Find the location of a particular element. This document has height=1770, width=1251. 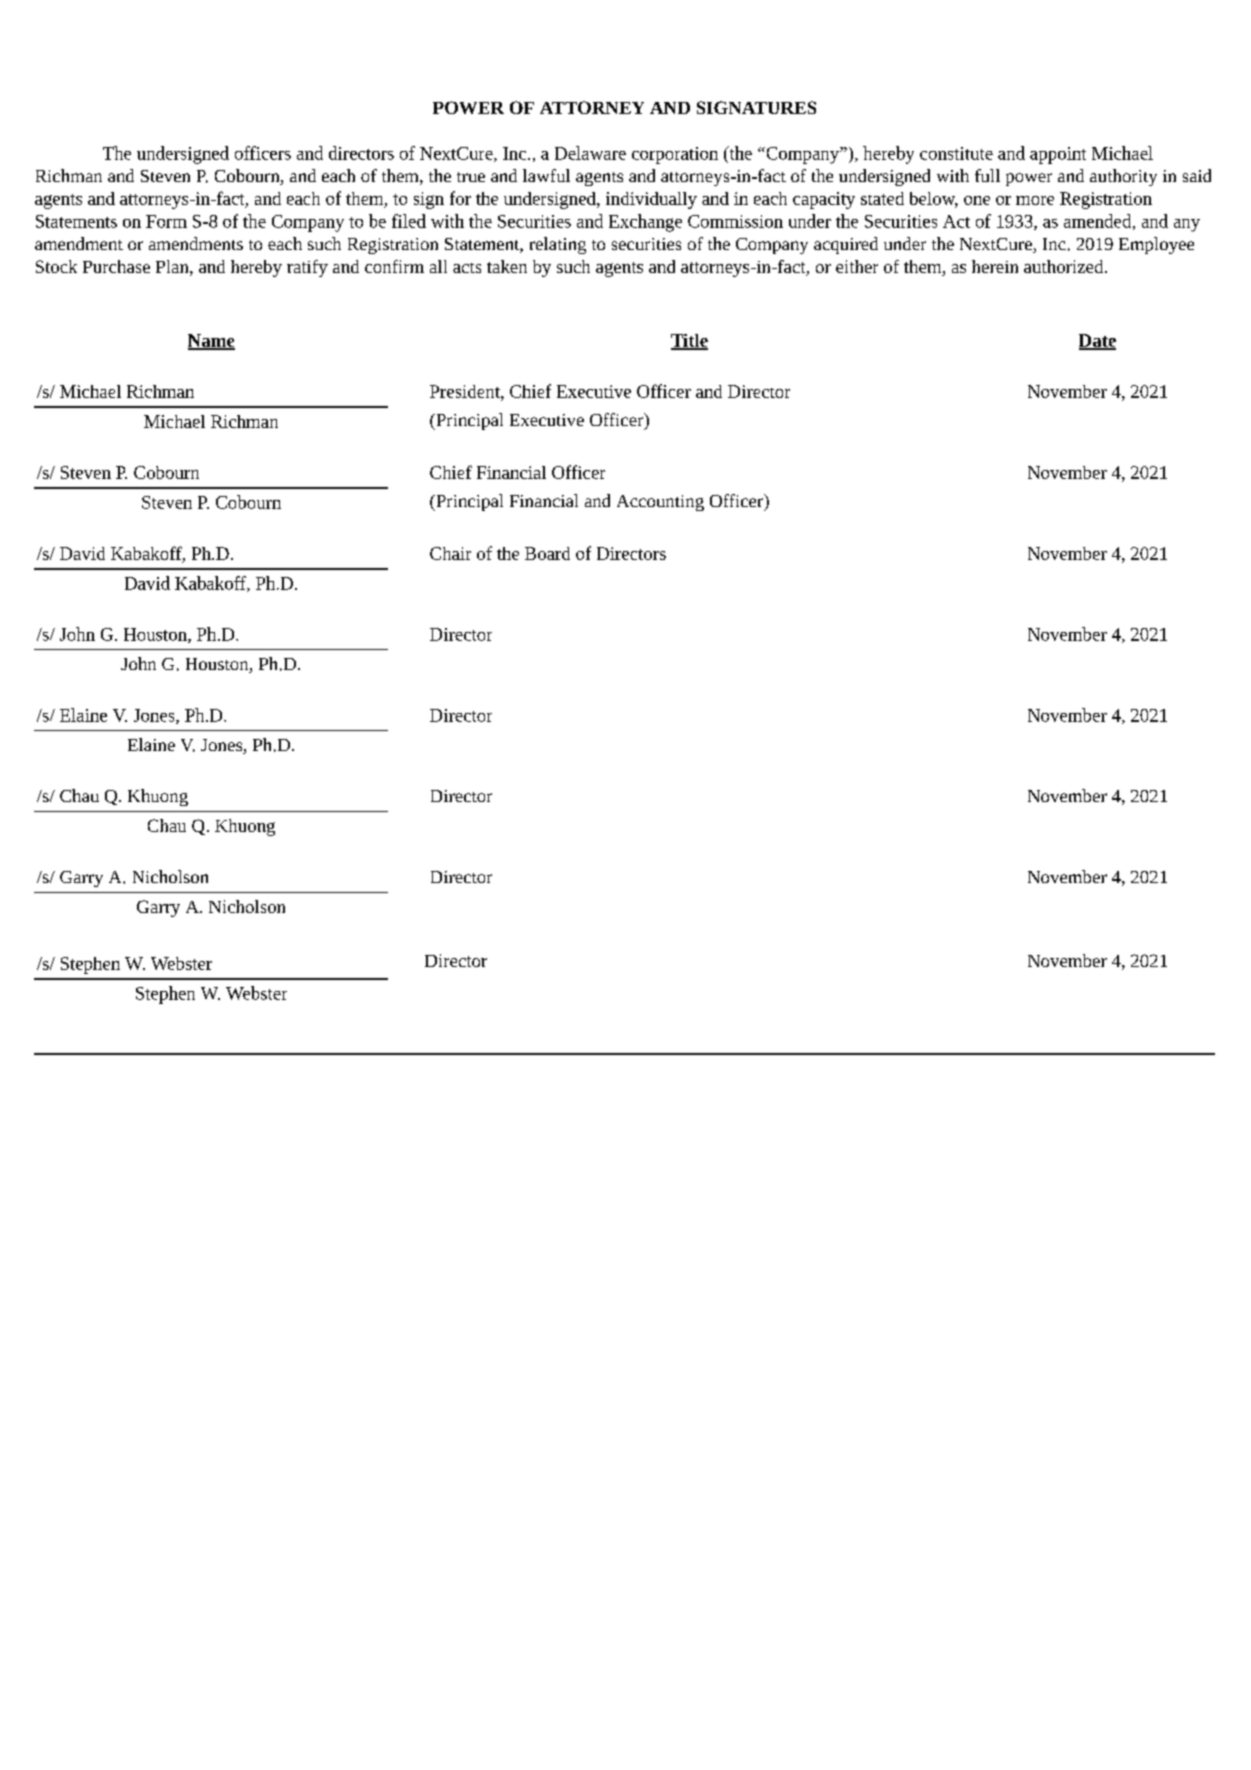

true is located at coordinates (471, 177).
